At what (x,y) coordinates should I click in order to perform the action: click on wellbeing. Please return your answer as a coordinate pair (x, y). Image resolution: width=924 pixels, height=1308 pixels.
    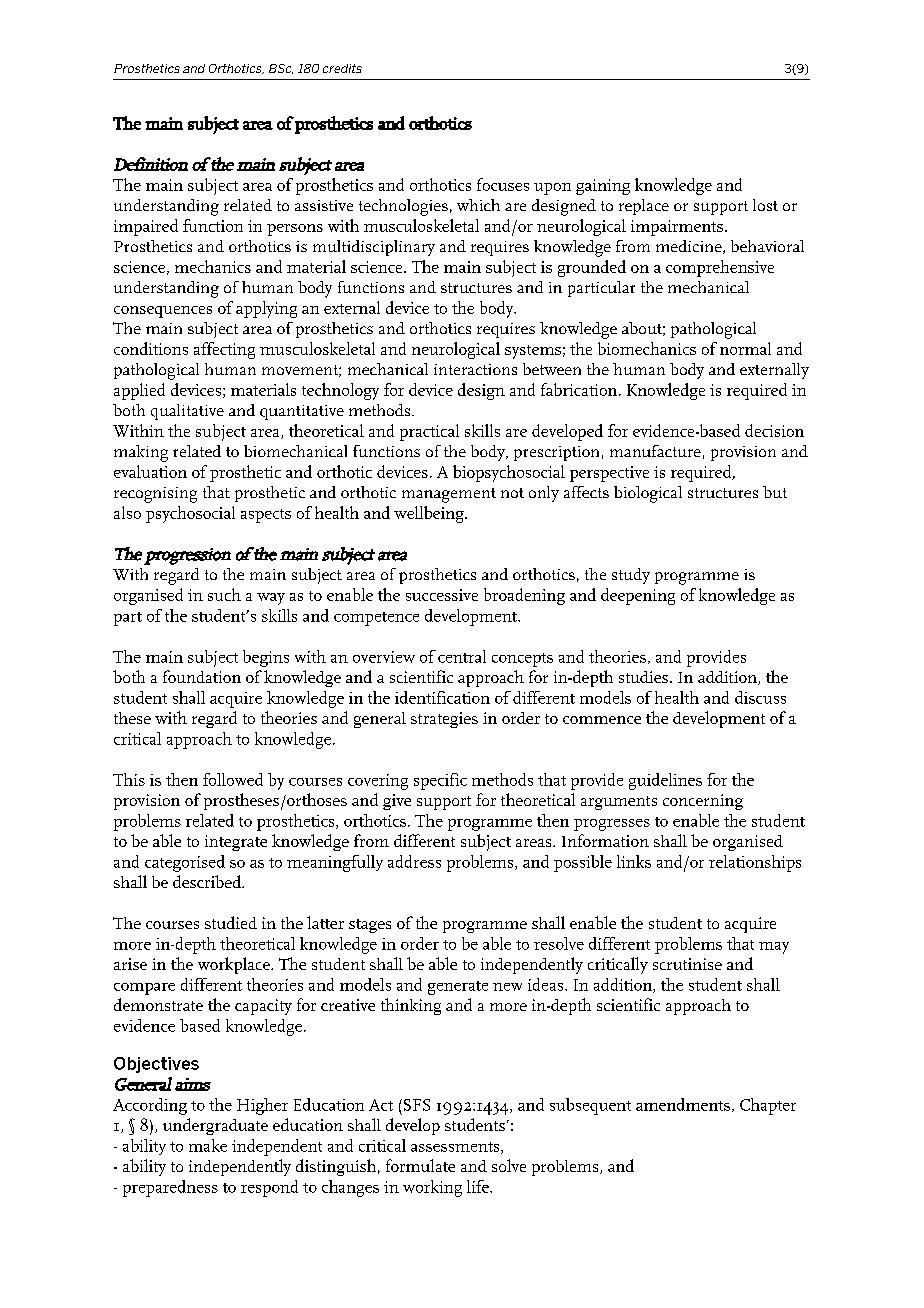
    Looking at the image, I should click on (430, 514).
